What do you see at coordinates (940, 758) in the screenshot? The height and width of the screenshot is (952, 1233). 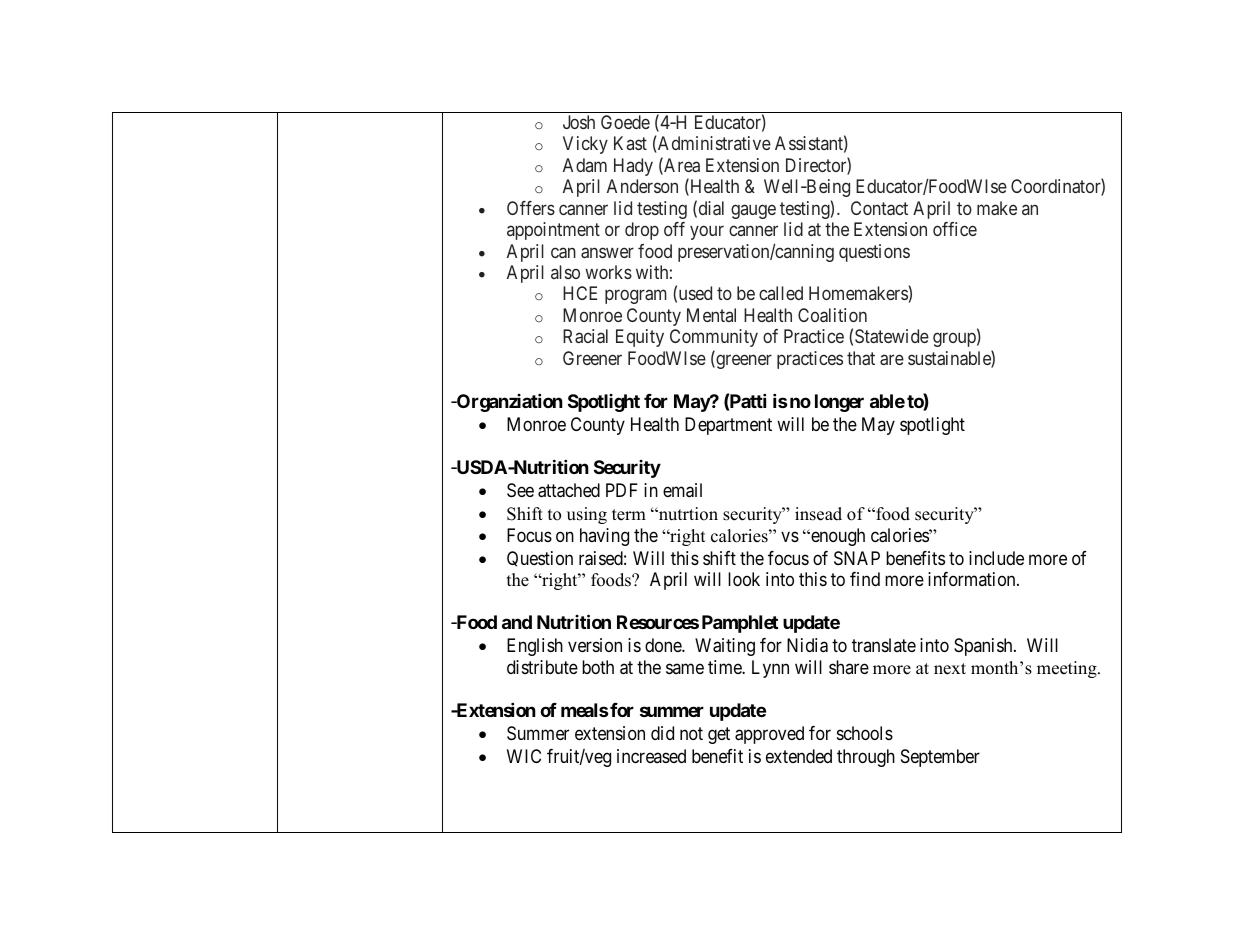 I see `September` at bounding box center [940, 758].
